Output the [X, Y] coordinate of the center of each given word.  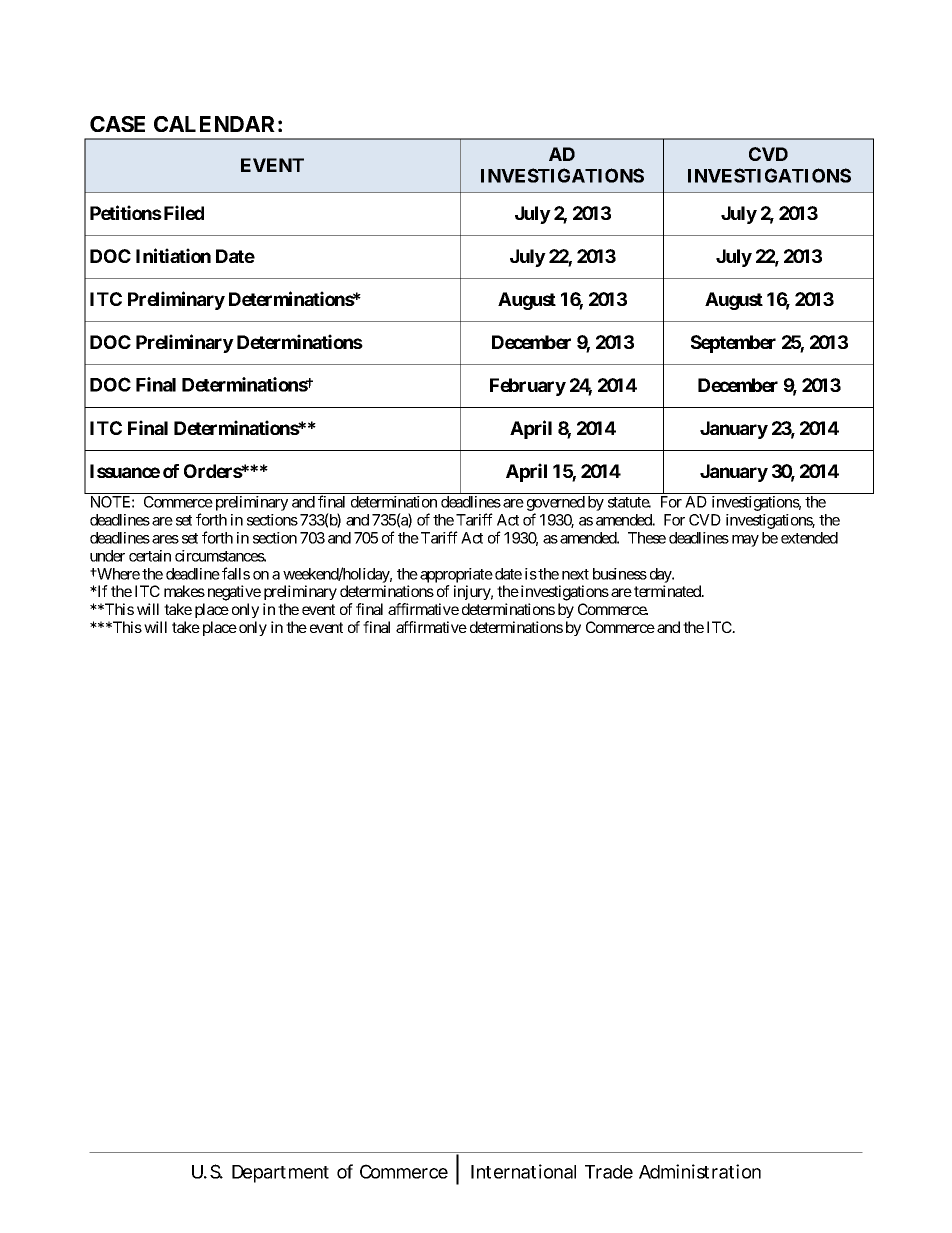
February [528, 387]
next [575, 574]
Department [280, 1174]
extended [809, 538]
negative [234, 593]
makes [184, 591]
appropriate [456, 575]
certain [150, 556]
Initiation [173, 255]
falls [236, 573]
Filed [184, 212]
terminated [668, 591]
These [647, 538]
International [523, 1171]
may [745, 541]
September [733, 344]
